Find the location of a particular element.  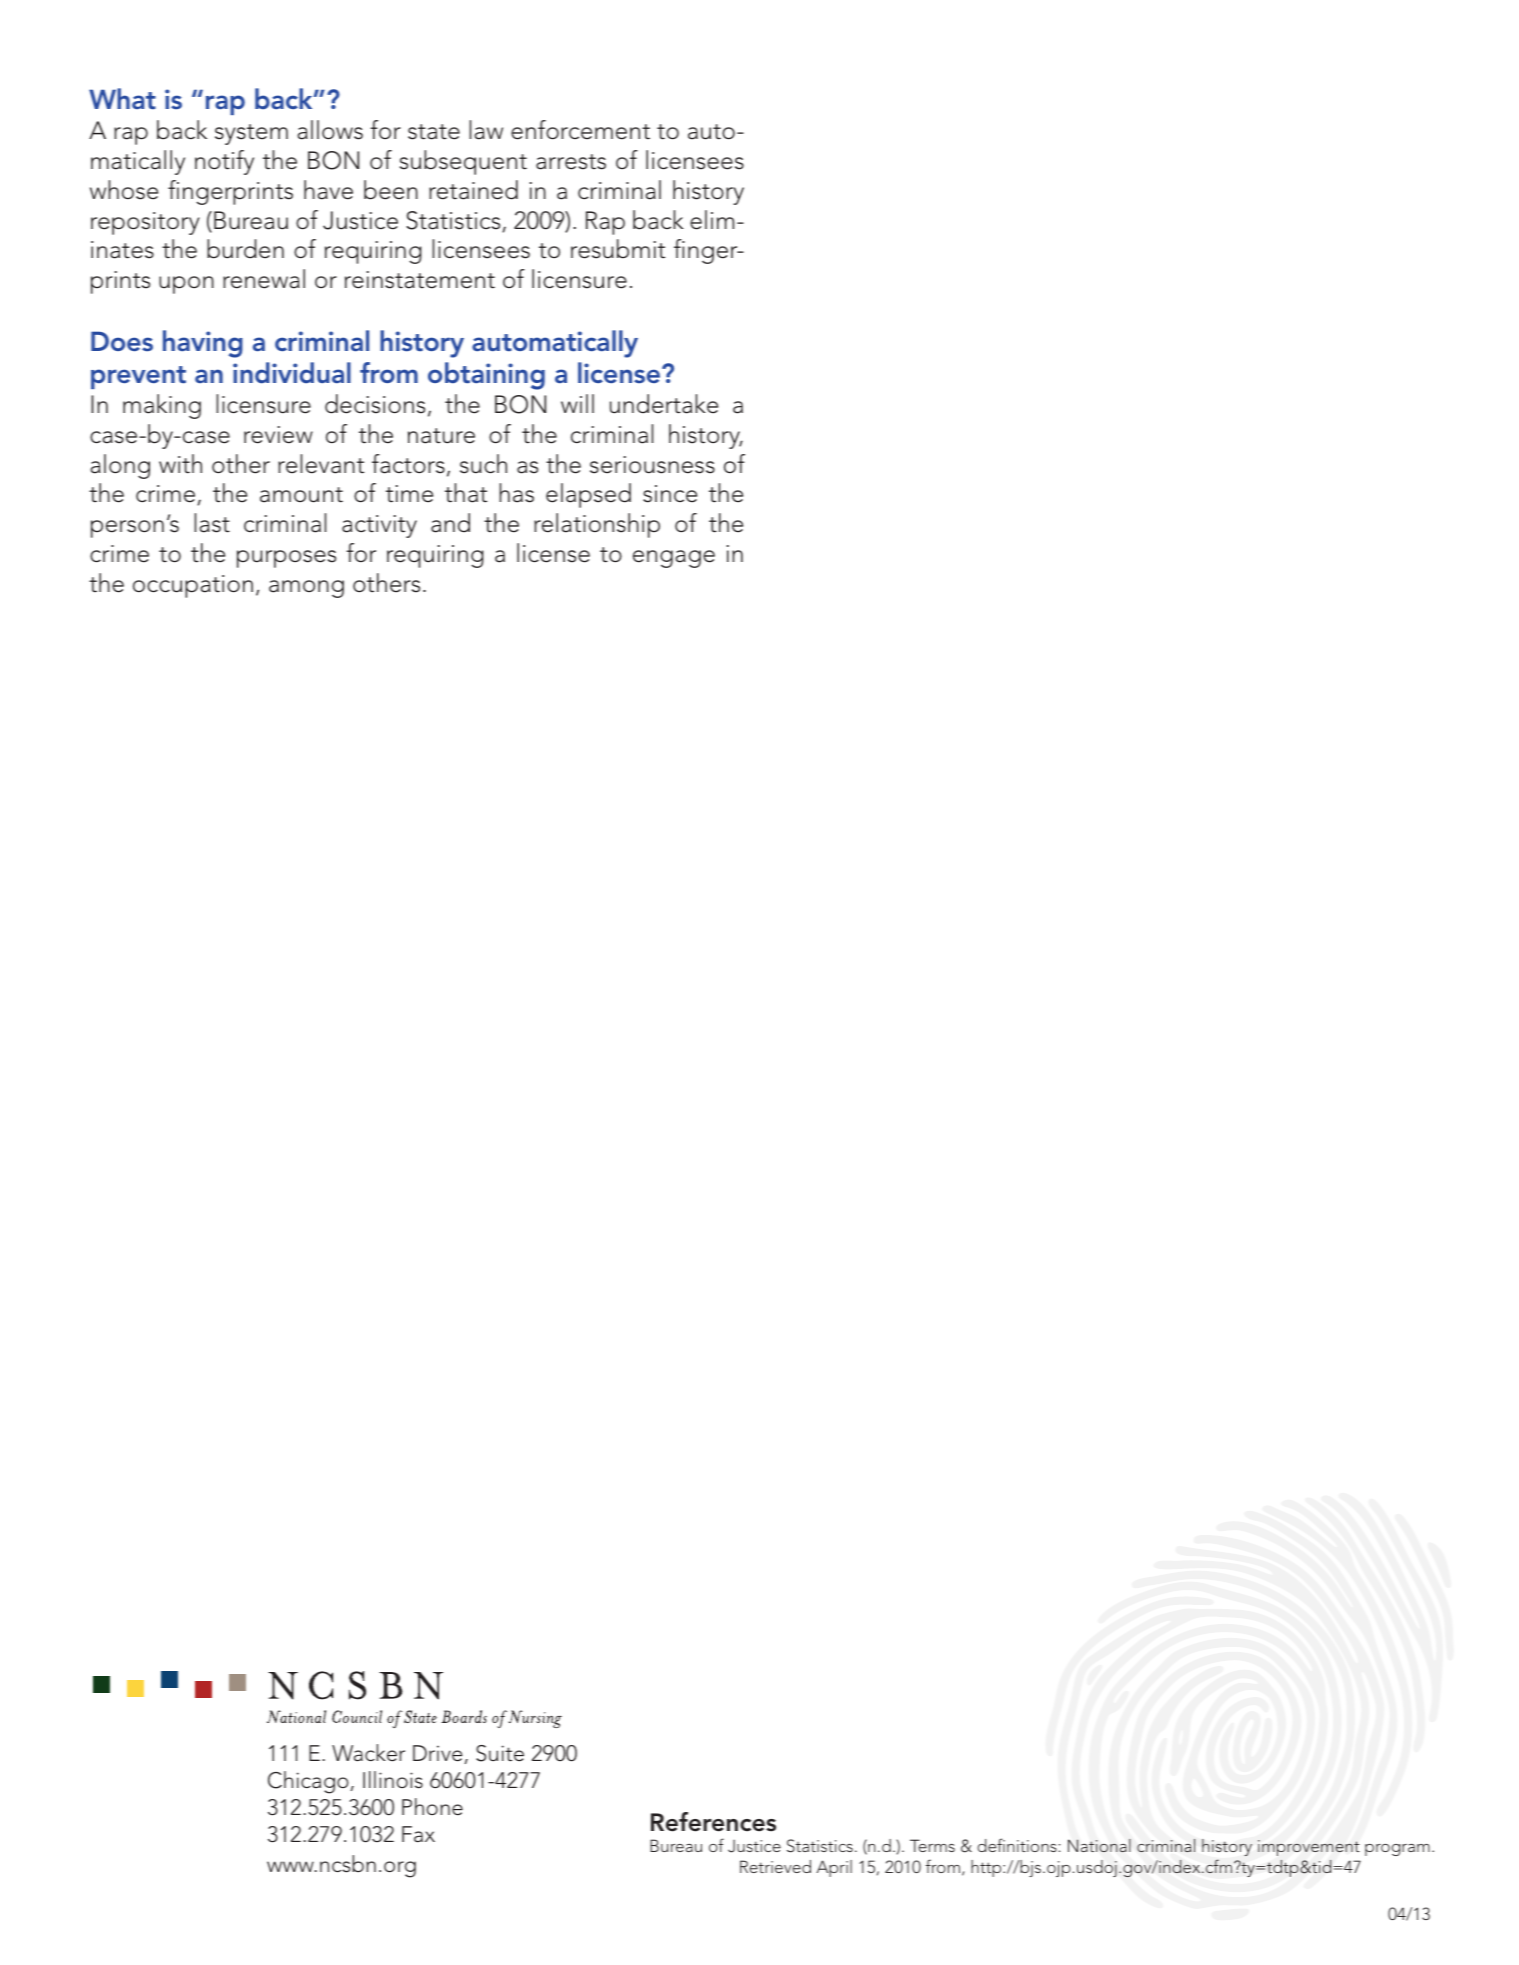

resubmit is located at coordinates (618, 249).
